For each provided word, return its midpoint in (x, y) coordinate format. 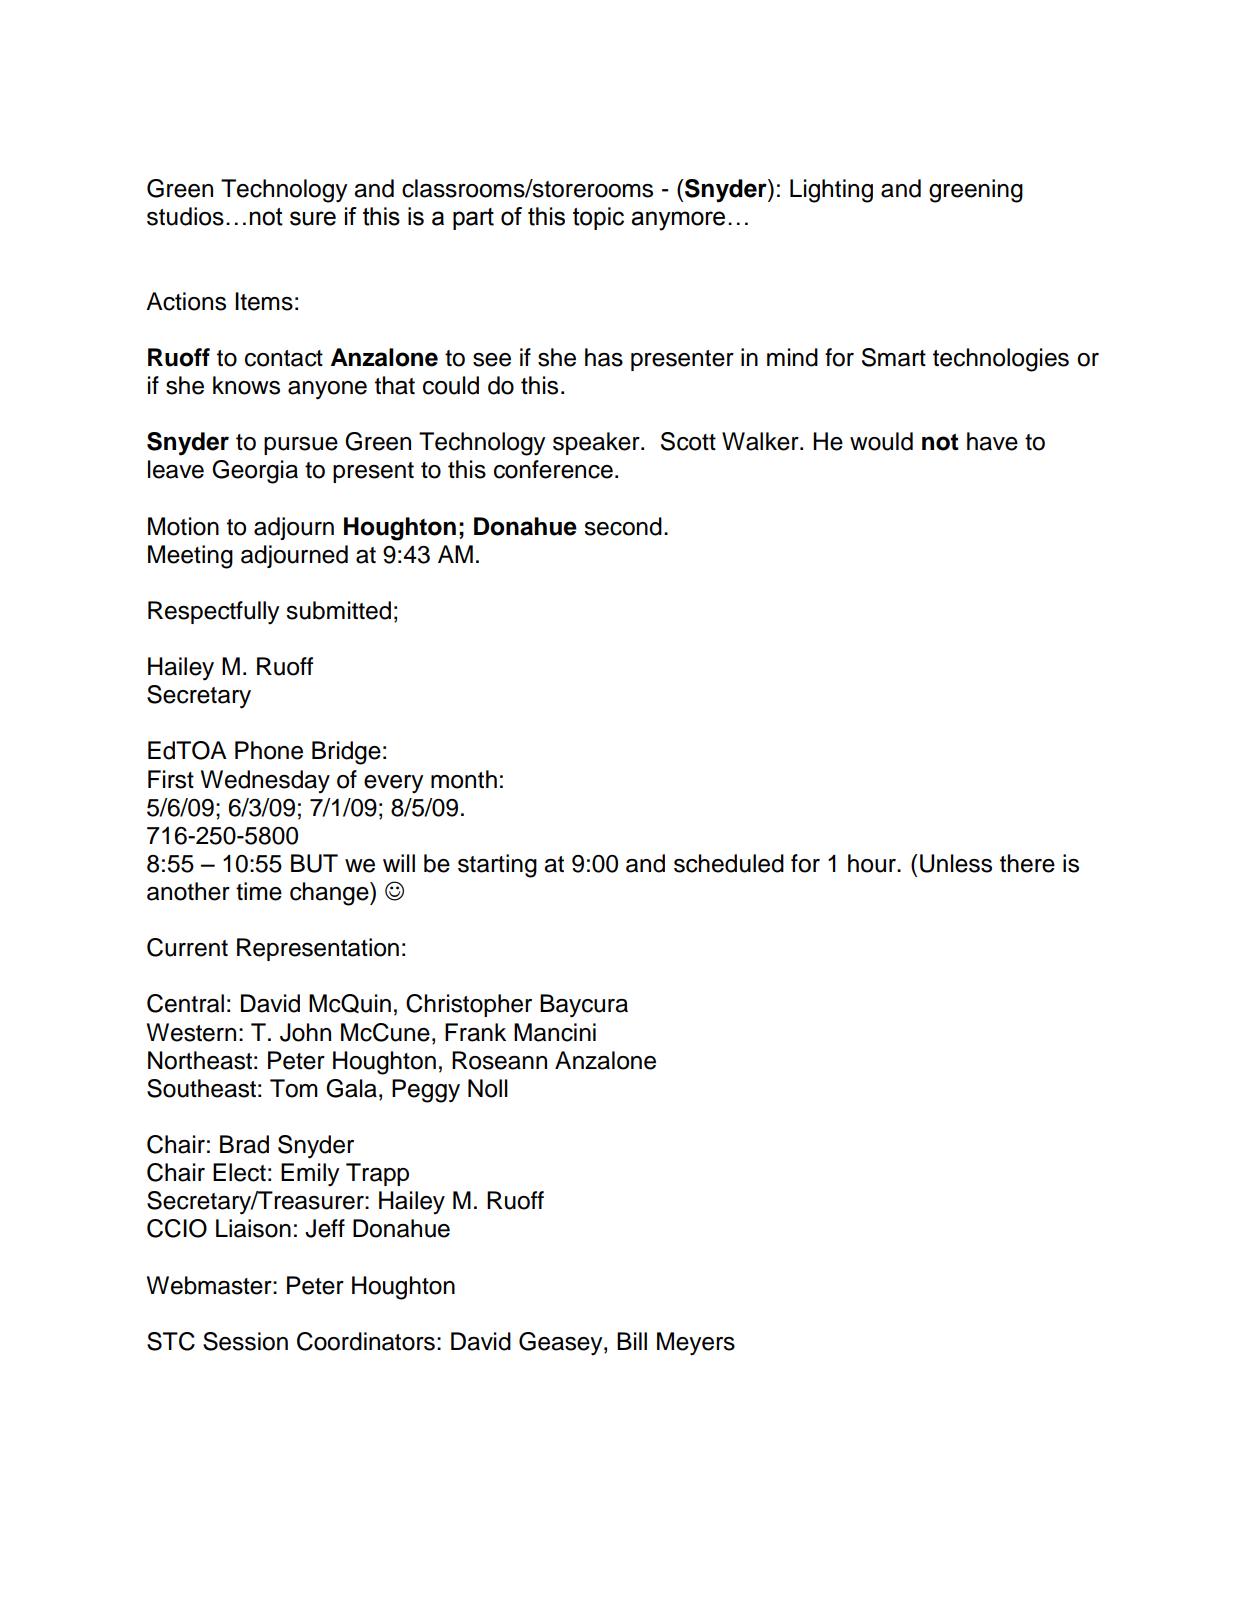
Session (245, 1341)
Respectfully (213, 613)
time (259, 891)
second (623, 526)
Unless (956, 863)
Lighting (831, 191)
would (881, 441)
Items (264, 301)
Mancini (555, 1032)
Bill (632, 1341)
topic (598, 218)
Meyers (696, 1344)
